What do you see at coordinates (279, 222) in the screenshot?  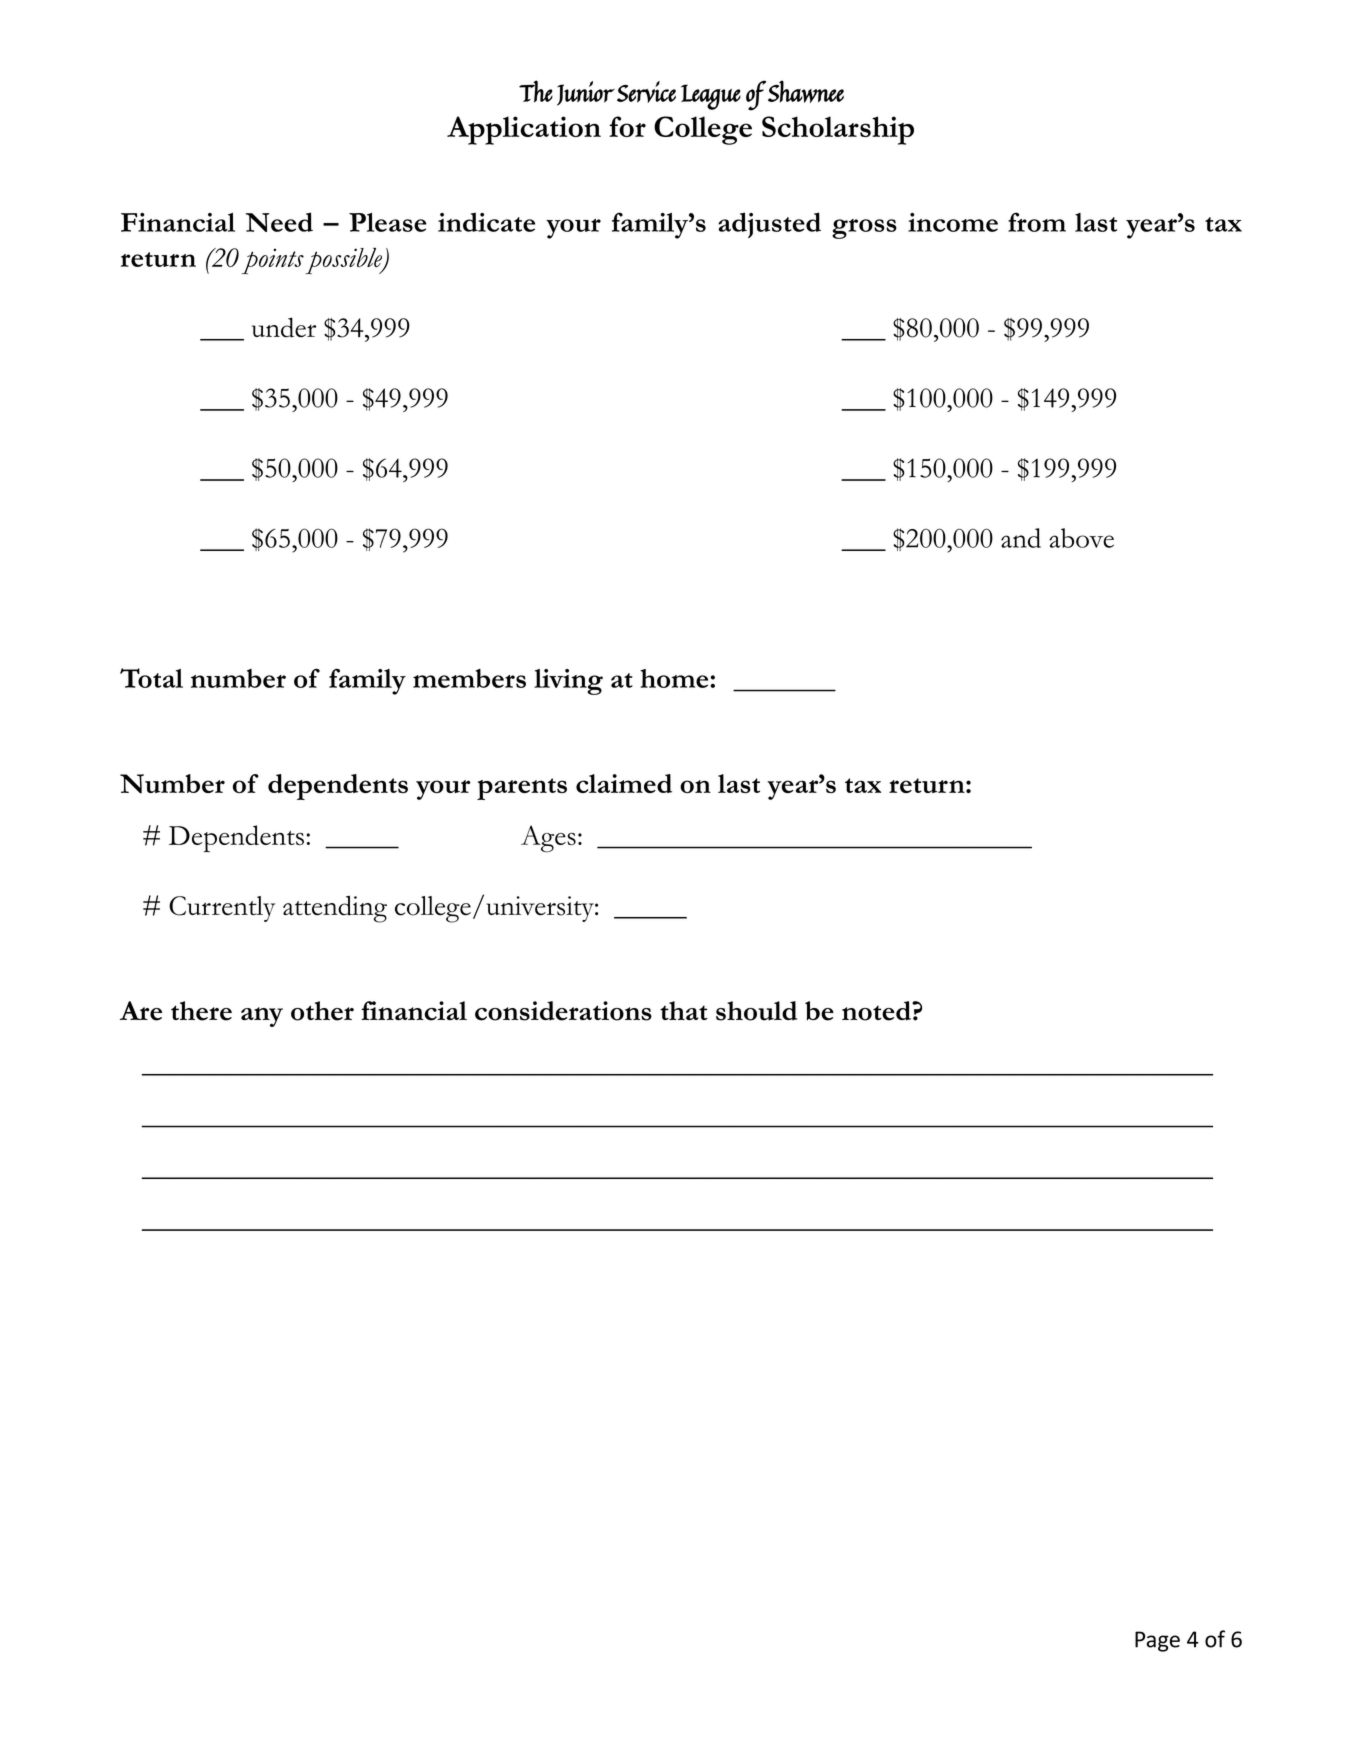 I see `Need` at bounding box center [279, 222].
